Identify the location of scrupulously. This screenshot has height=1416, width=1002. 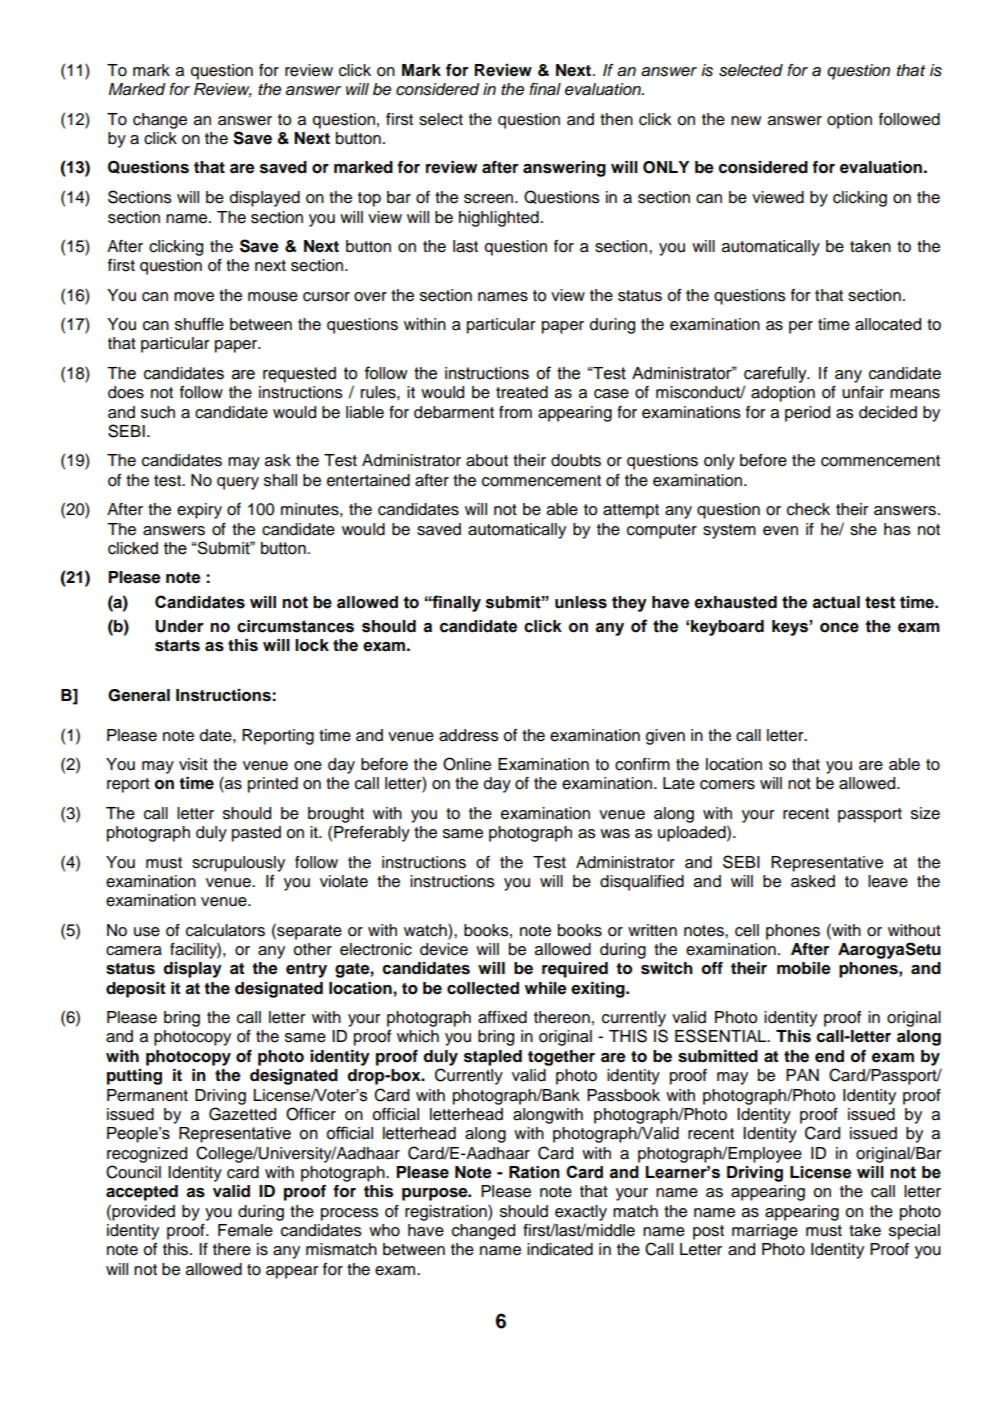
(238, 864).
